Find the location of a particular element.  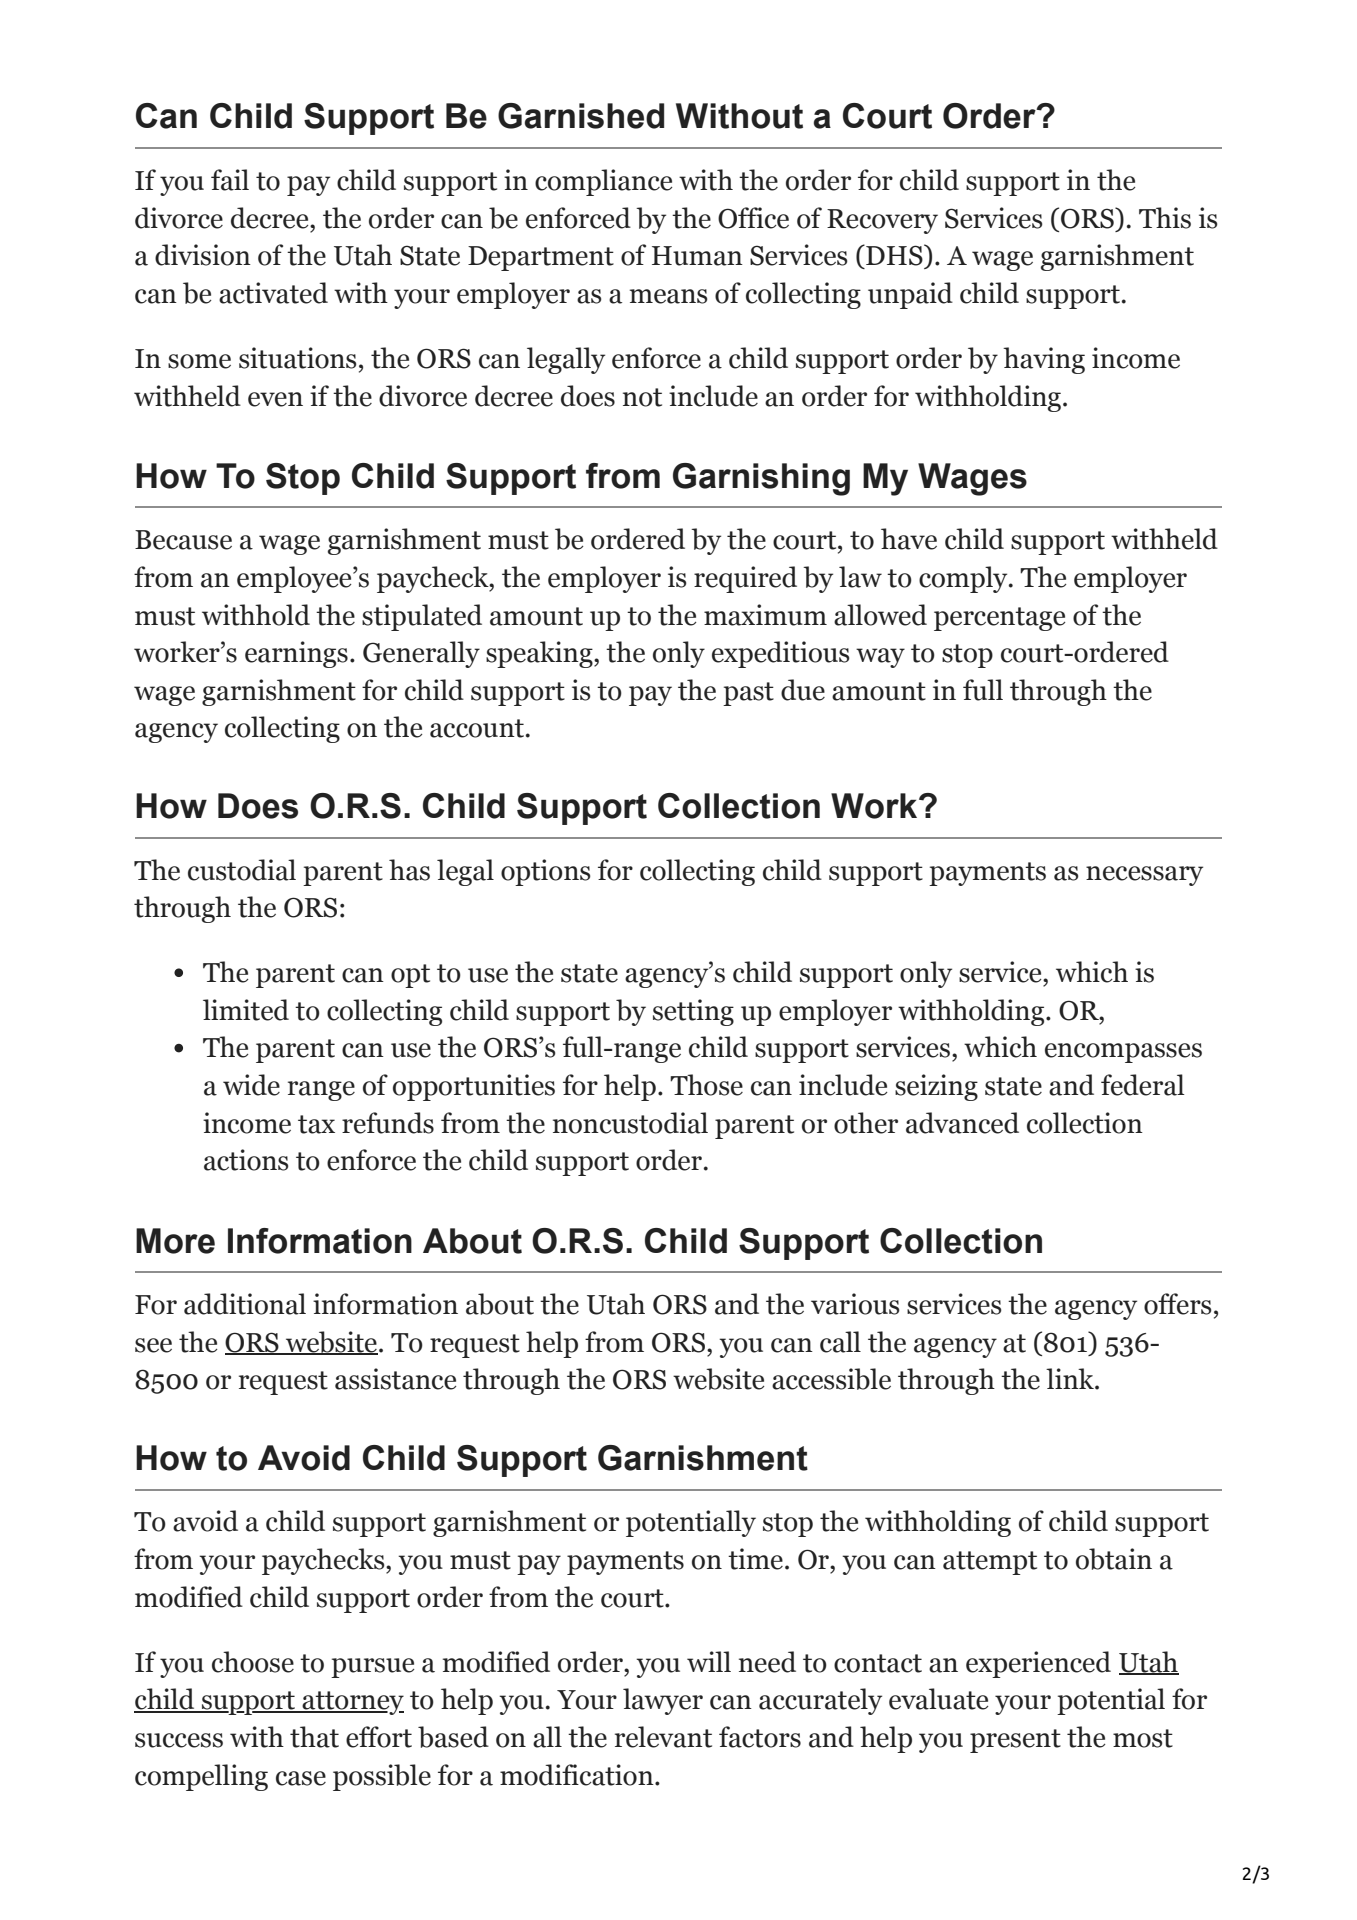

relevant is located at coordinates (663, 1737).
